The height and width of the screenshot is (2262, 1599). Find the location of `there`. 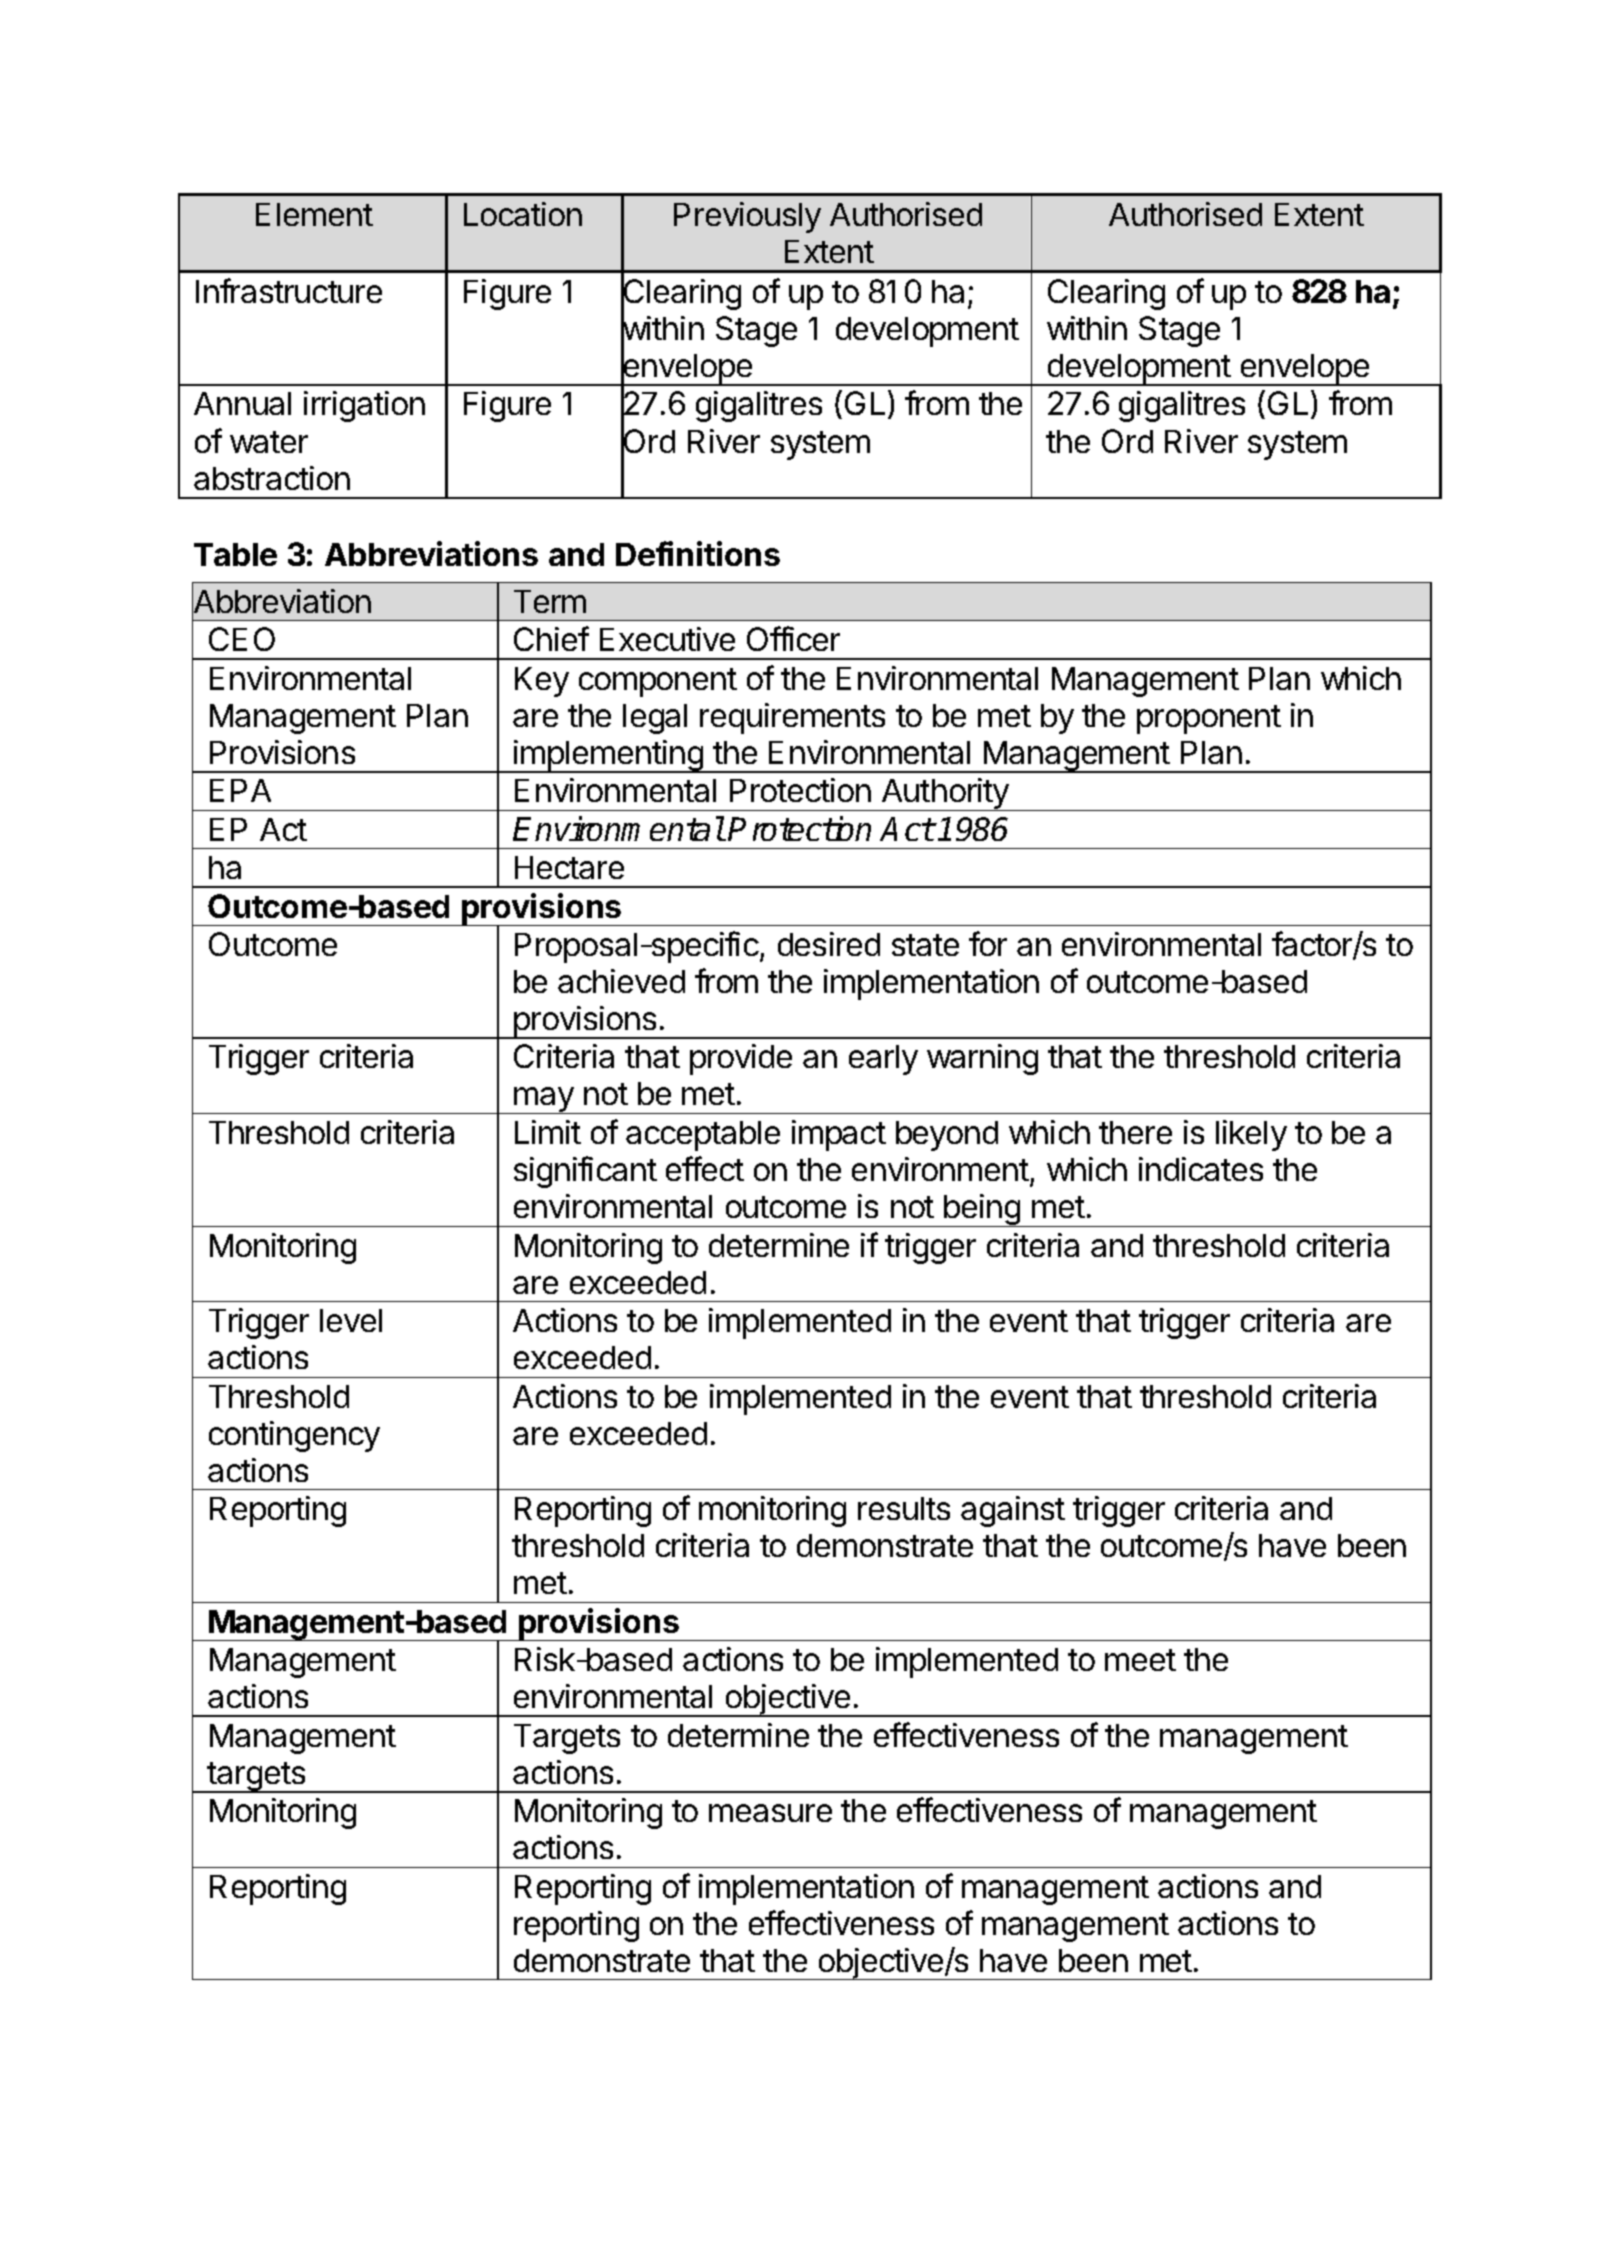

there is located at coordinates (1135, 1132).
